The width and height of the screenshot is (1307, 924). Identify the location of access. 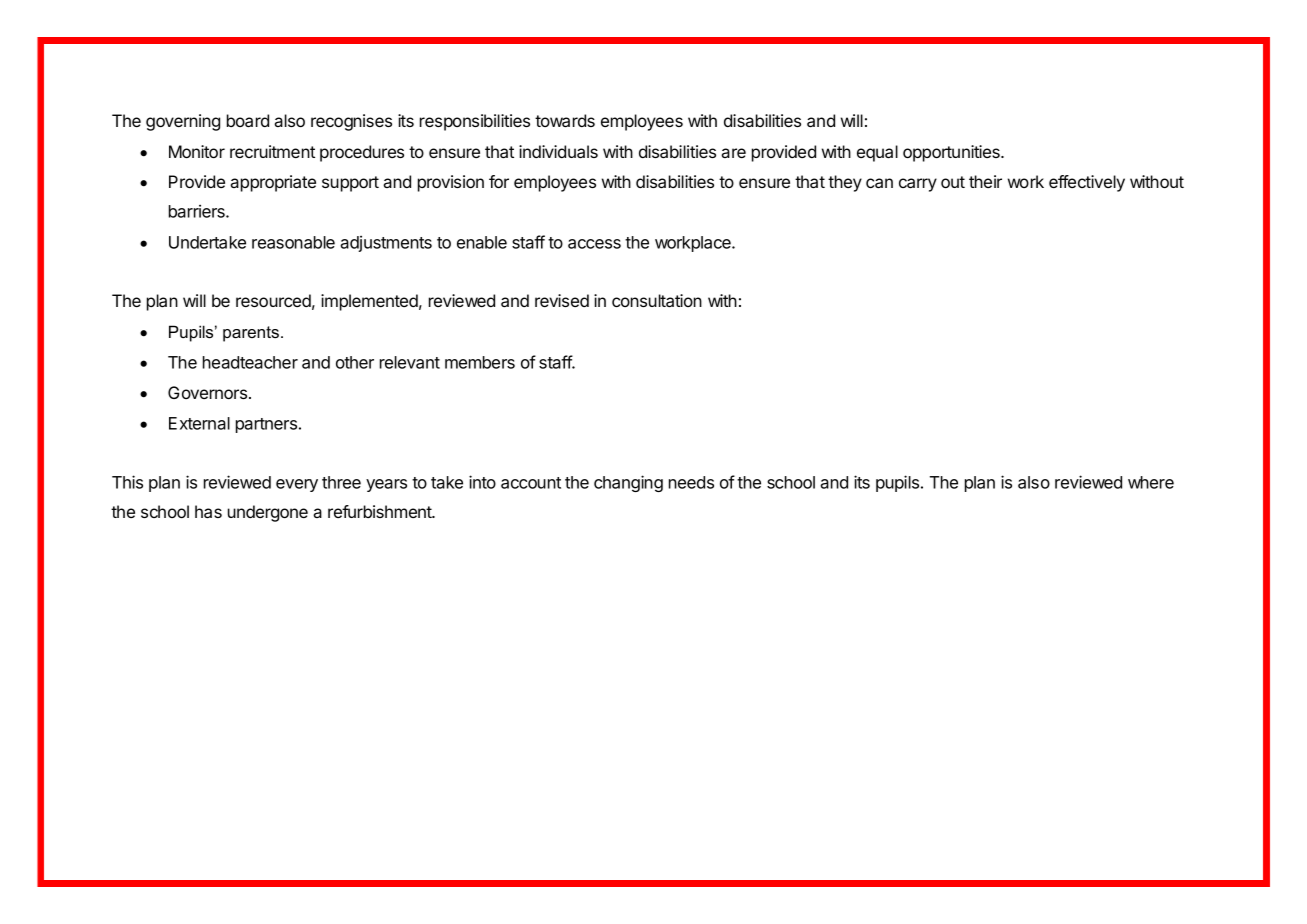
(594, 244).
